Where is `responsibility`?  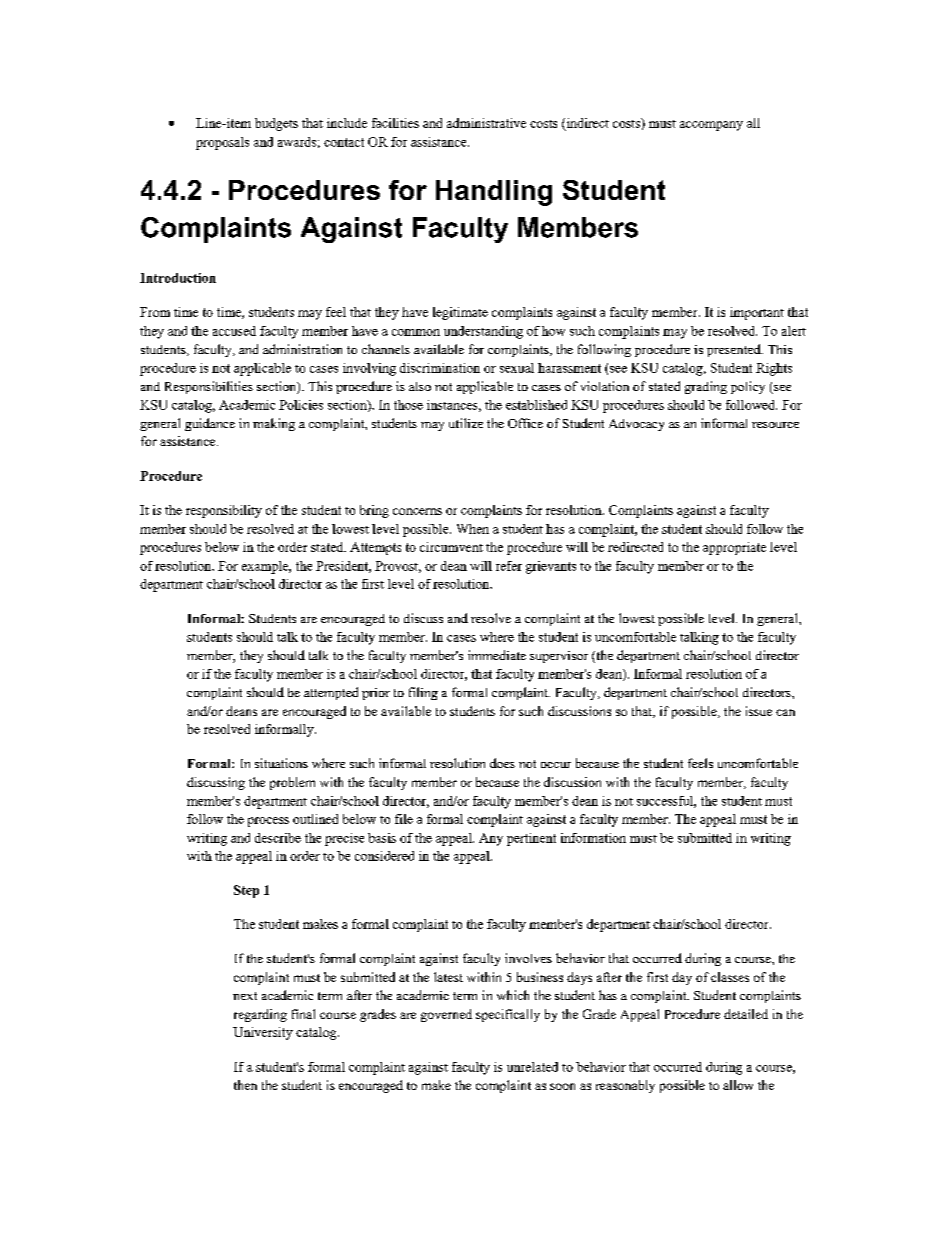
responsibility is located at coordinates (224, 511).
